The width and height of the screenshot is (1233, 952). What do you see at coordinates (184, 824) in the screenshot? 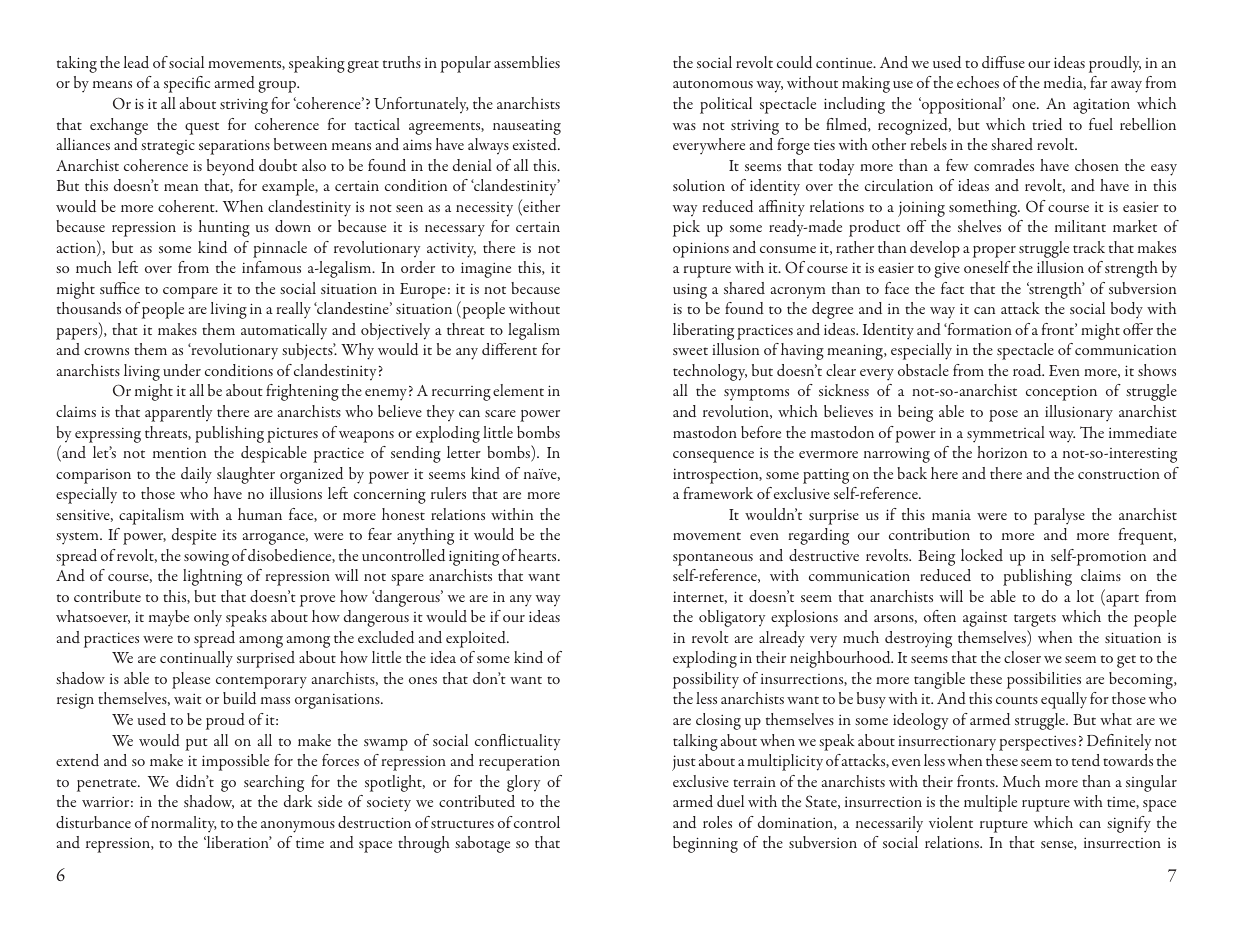
I see `normality` at bounding box center [184, 824].
